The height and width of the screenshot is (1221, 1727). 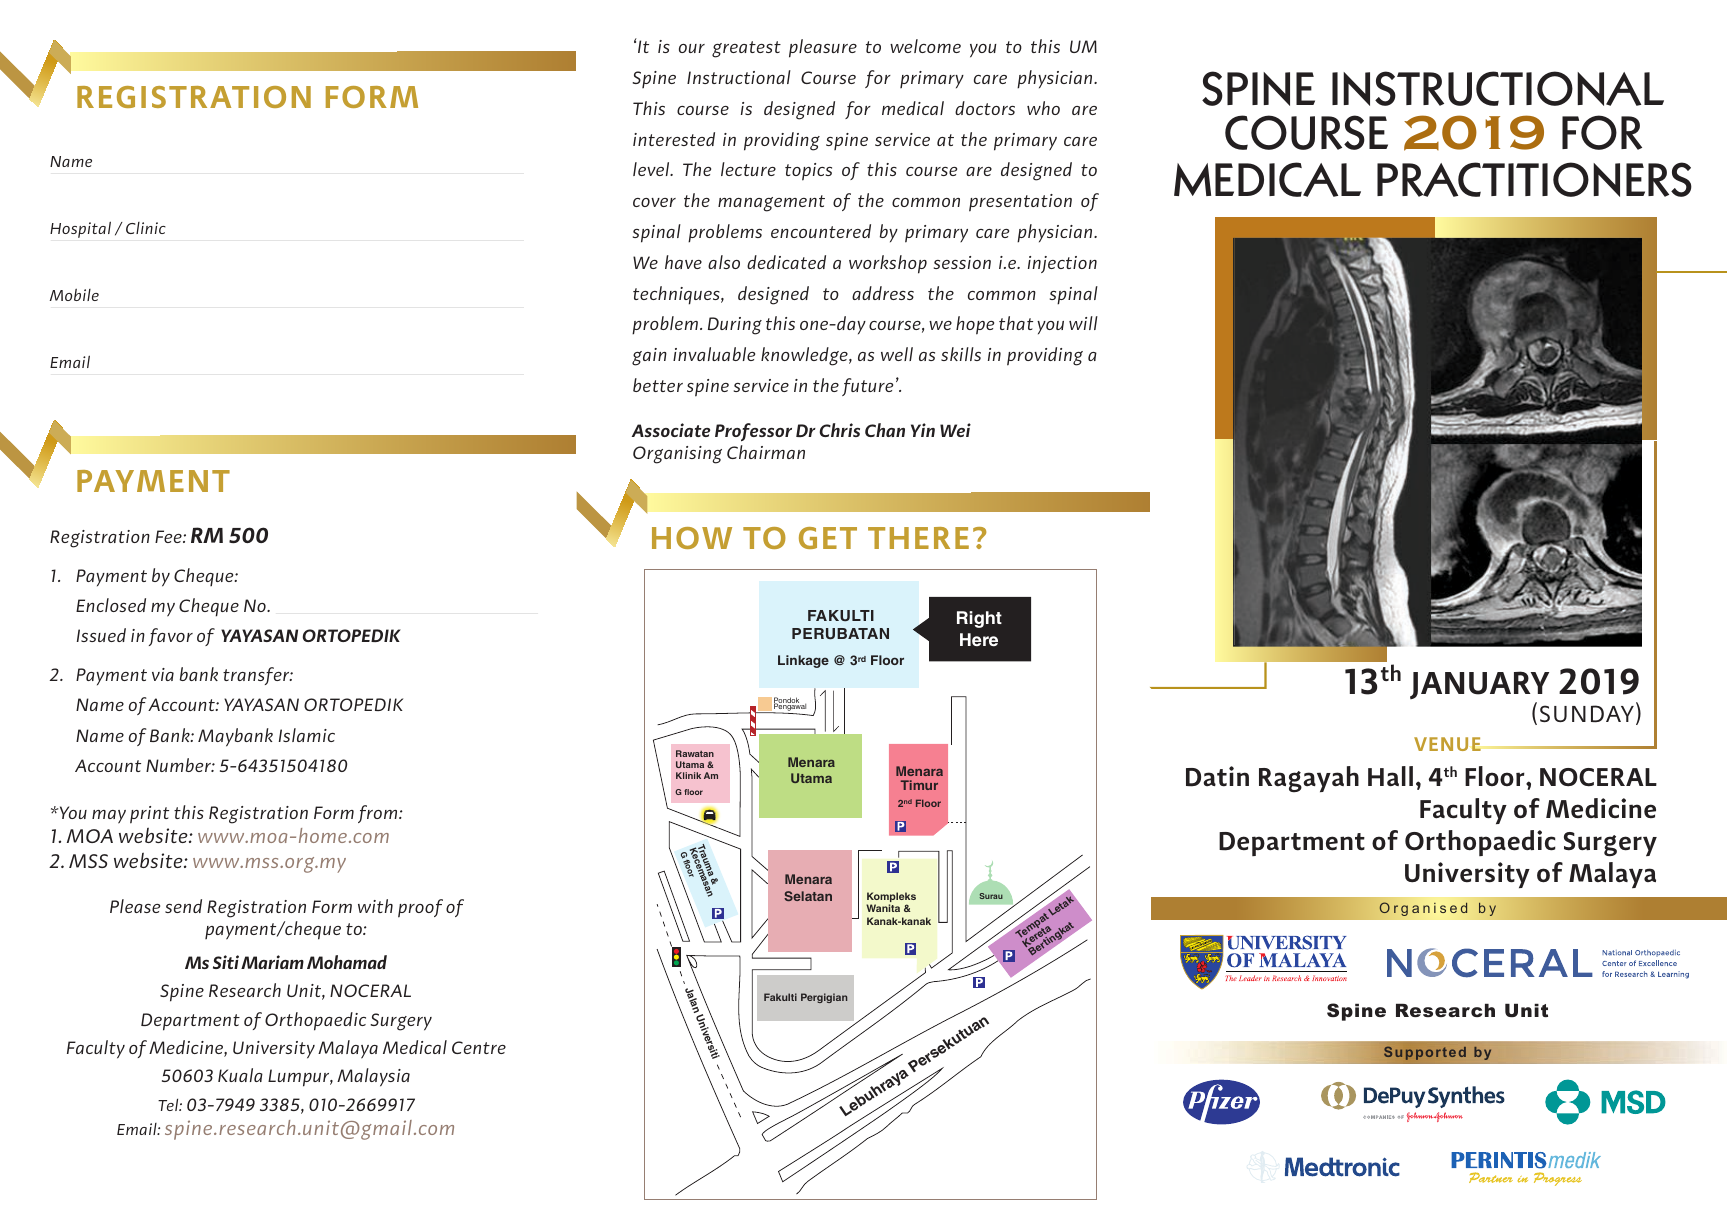 What do you see at coordinates (169, 536) in the screenshot?
I see `Fee` at bounding box center [169, 536].
